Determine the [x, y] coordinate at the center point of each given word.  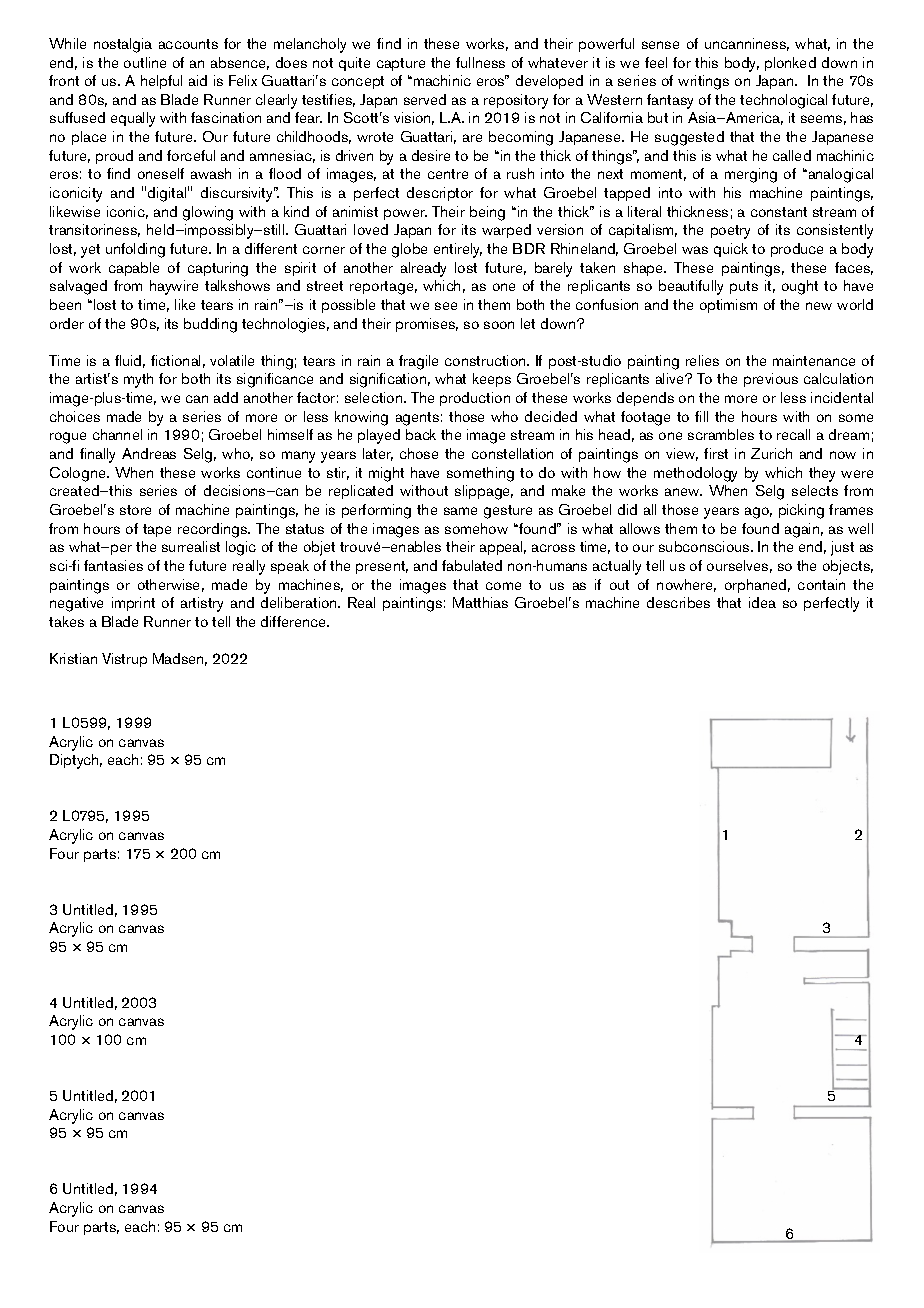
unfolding [135, 250]
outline [145, 62]
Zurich [771, 453]
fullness [480, 62]
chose [419, 453]
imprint [133, 604]
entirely [458, 250]
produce [797, 250]
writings [703, 82]
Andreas [149, 453]
